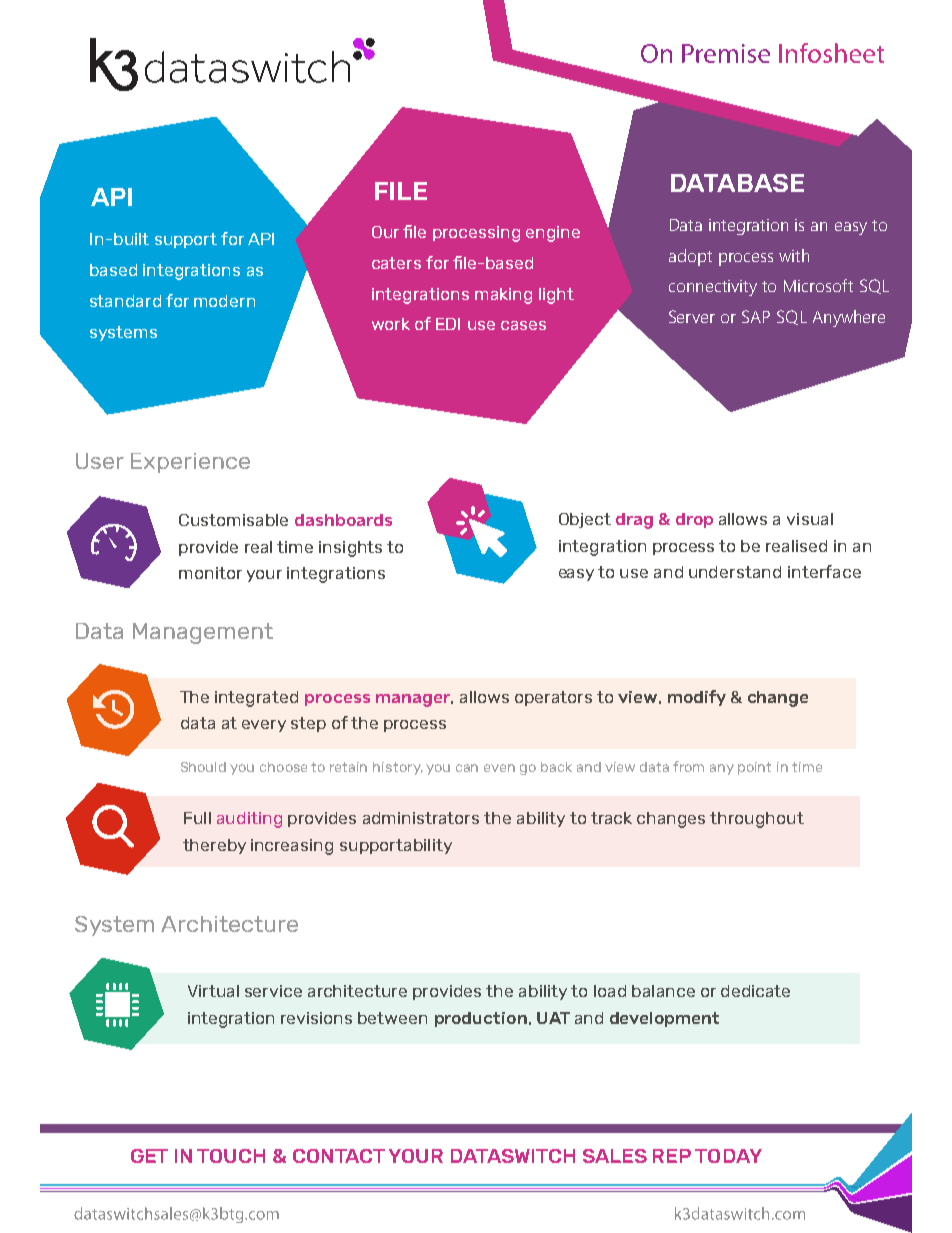 Image resolution: width=952 pixels, height=1233 pixels. I want to click on Virtual, so click(213, 991).
